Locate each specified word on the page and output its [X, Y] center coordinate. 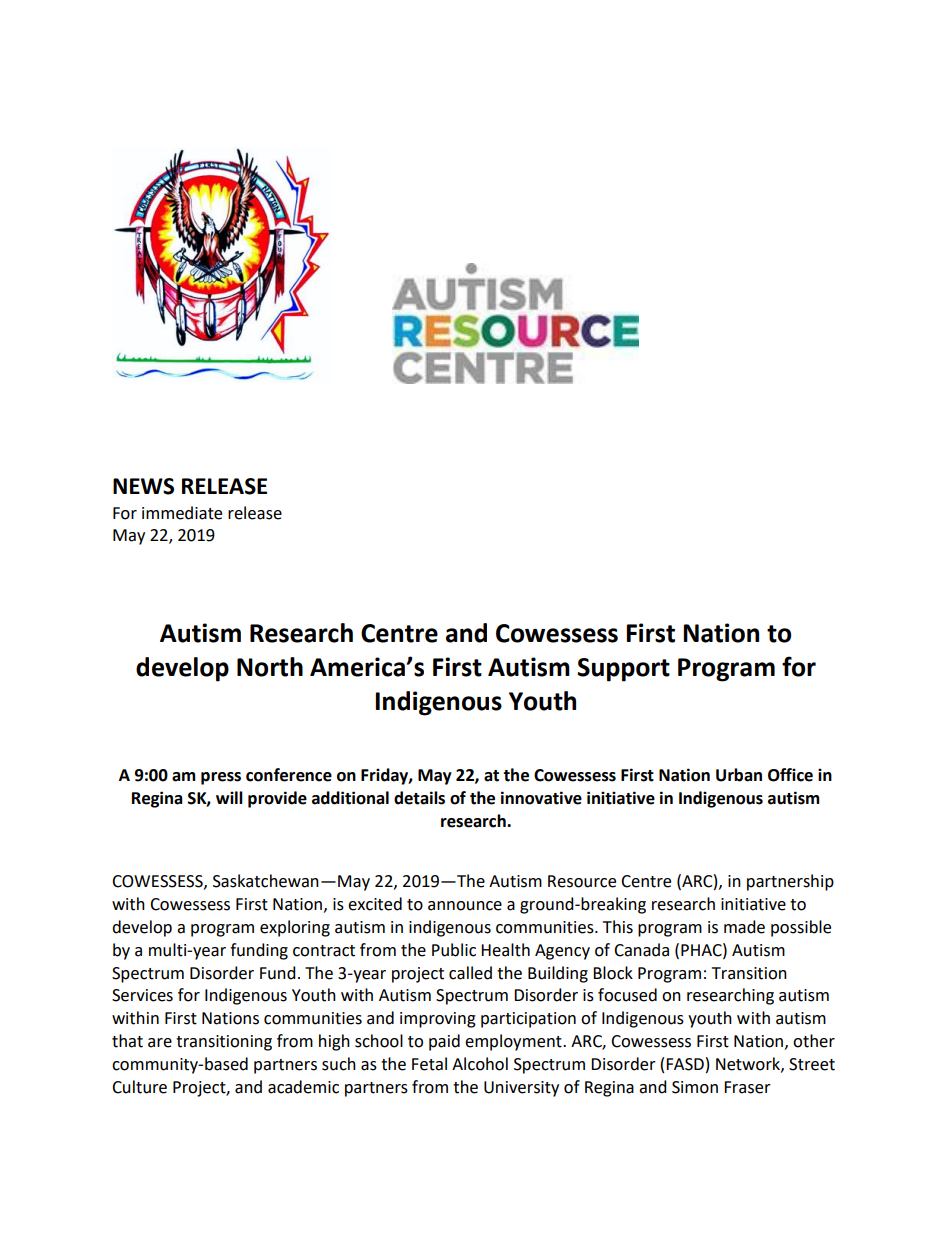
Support [623, 670]
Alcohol [480, 1064]
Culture [139, 1087]
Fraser [747, 1087]
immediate [182, 513]
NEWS [143, 486]
